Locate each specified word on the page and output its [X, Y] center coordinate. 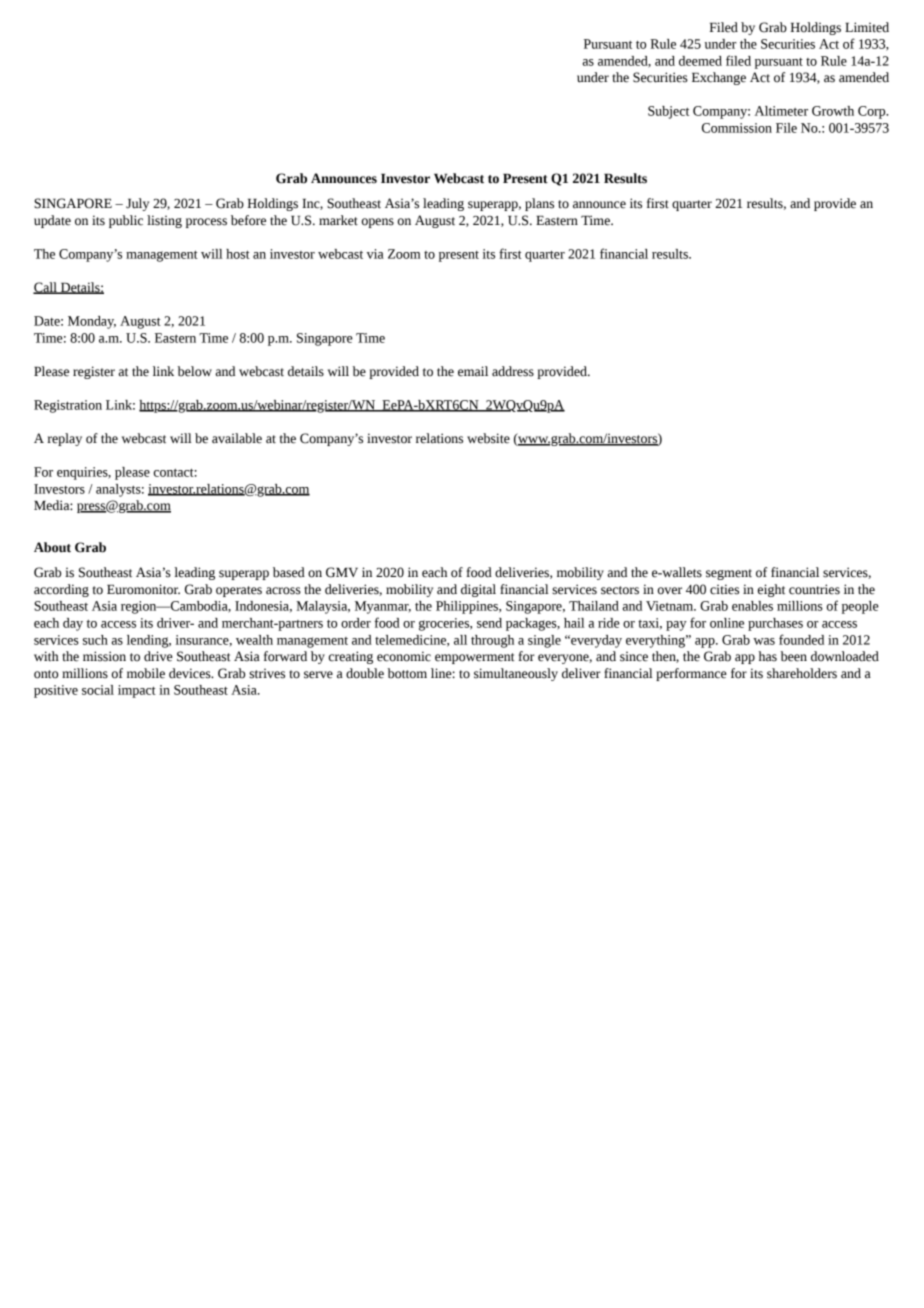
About [52, 547]
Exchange [719, 78]
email [473, 371]
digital [478, 590]
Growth [833, 111]
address [513, 371]
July [137, 204]
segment [729, 574]
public [126, 221]
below [195, 371]
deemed [700, 61]
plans [539, 204]
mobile [146, 673]
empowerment [475, 658]
